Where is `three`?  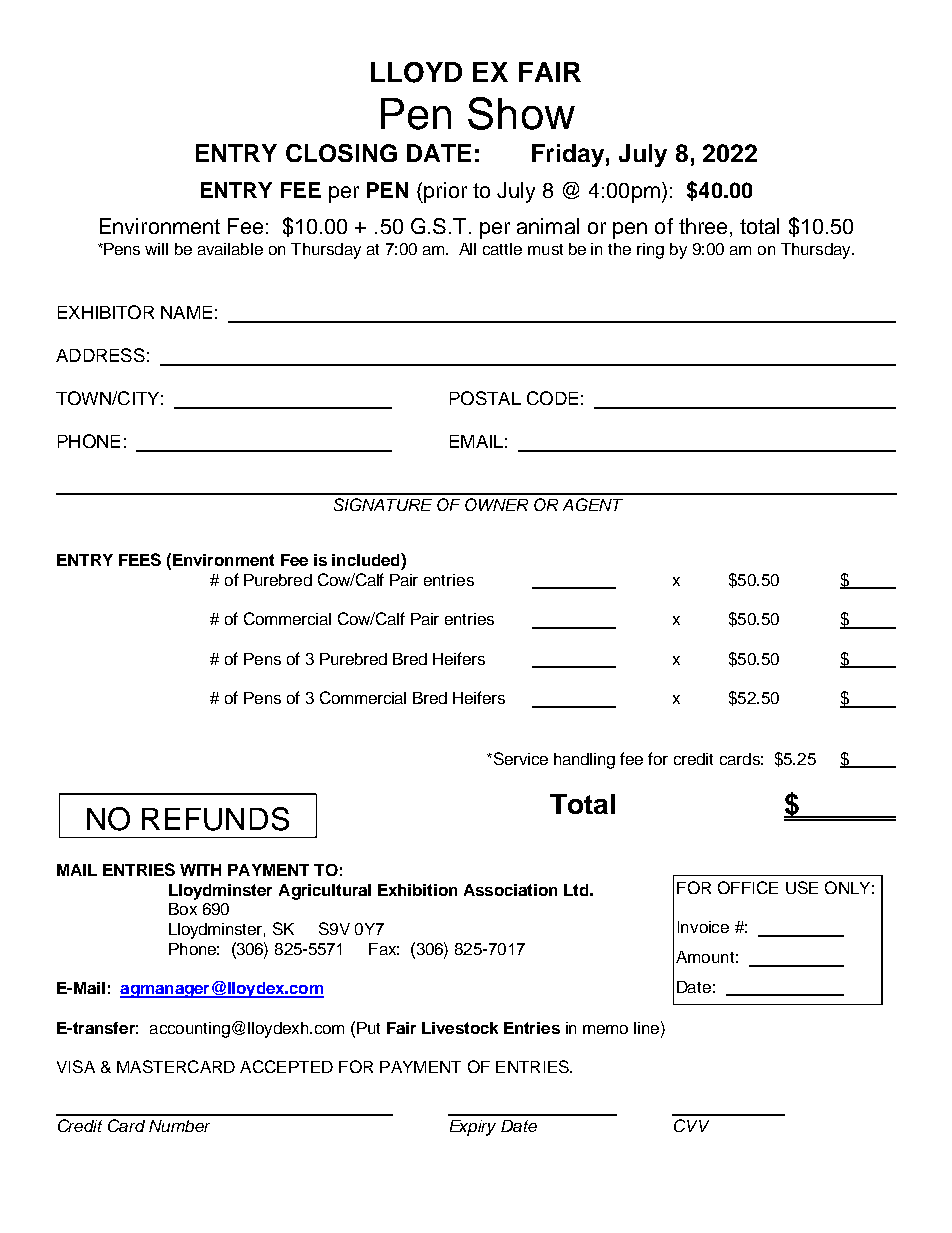
three is located at coordinates (703, 226).
